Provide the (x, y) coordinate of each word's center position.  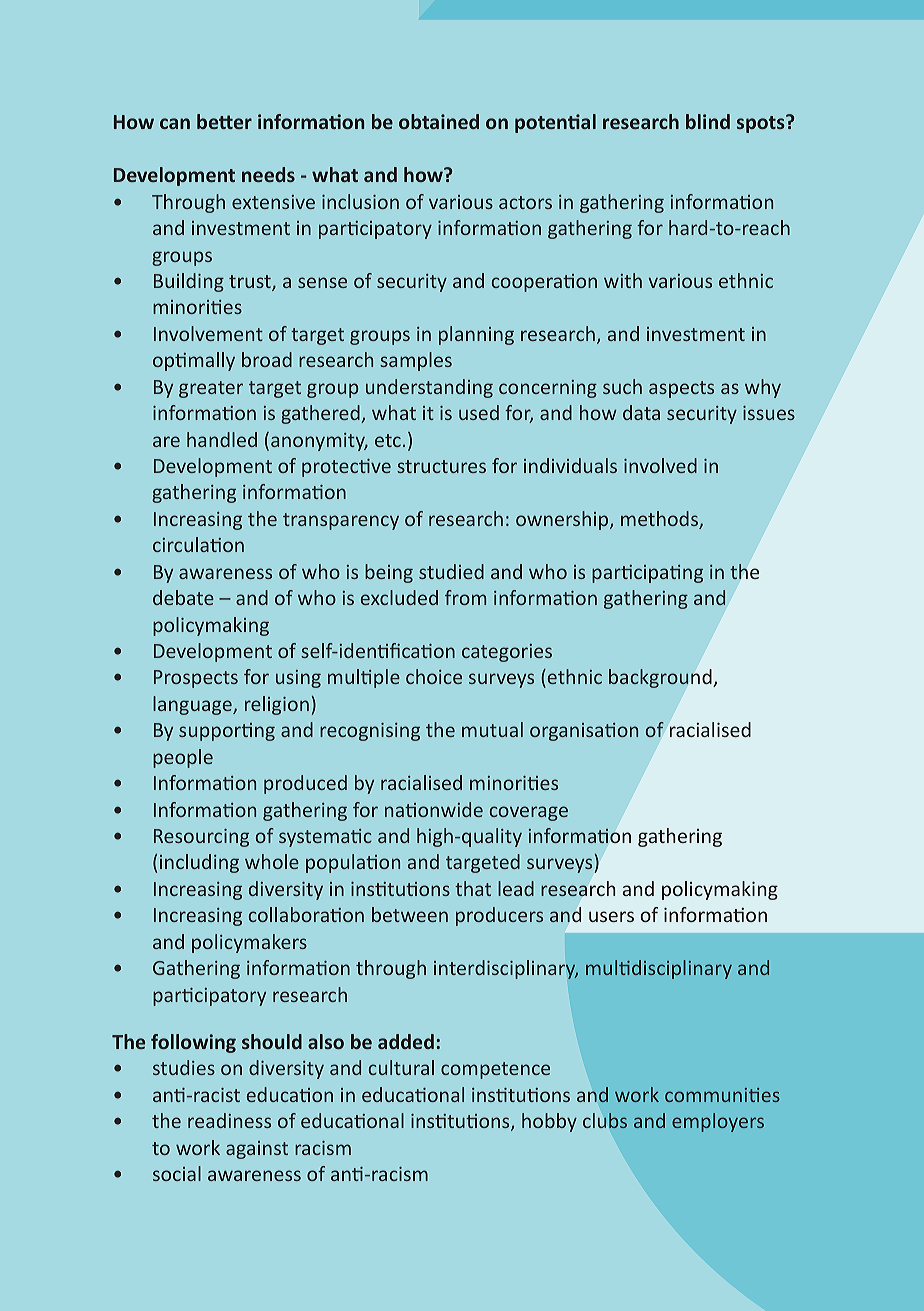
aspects (681, 389)
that (473, 888)
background (660, 678)
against (257, 1150)
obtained (439, 121)
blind (708, 121)
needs (268, 174)
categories (507, 653)
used (479, 412)
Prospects (196, 679)
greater (211, 389)
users (611, 916)
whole (272, 861)
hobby (549, 1122)
